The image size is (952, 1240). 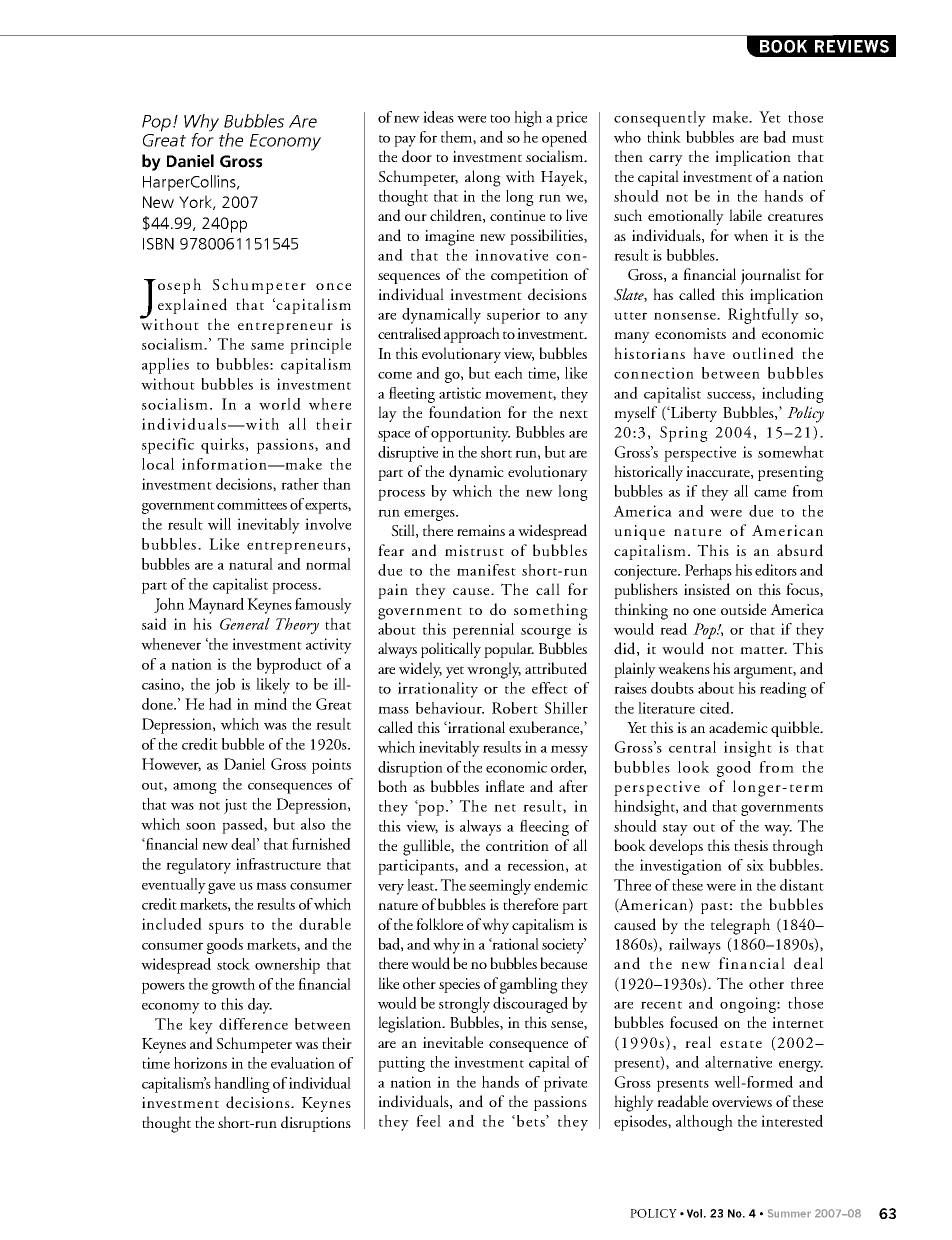 What do you see at coordinates (500, 119) in the screenshot?
I see `too` at bounding box center [500, 119].
